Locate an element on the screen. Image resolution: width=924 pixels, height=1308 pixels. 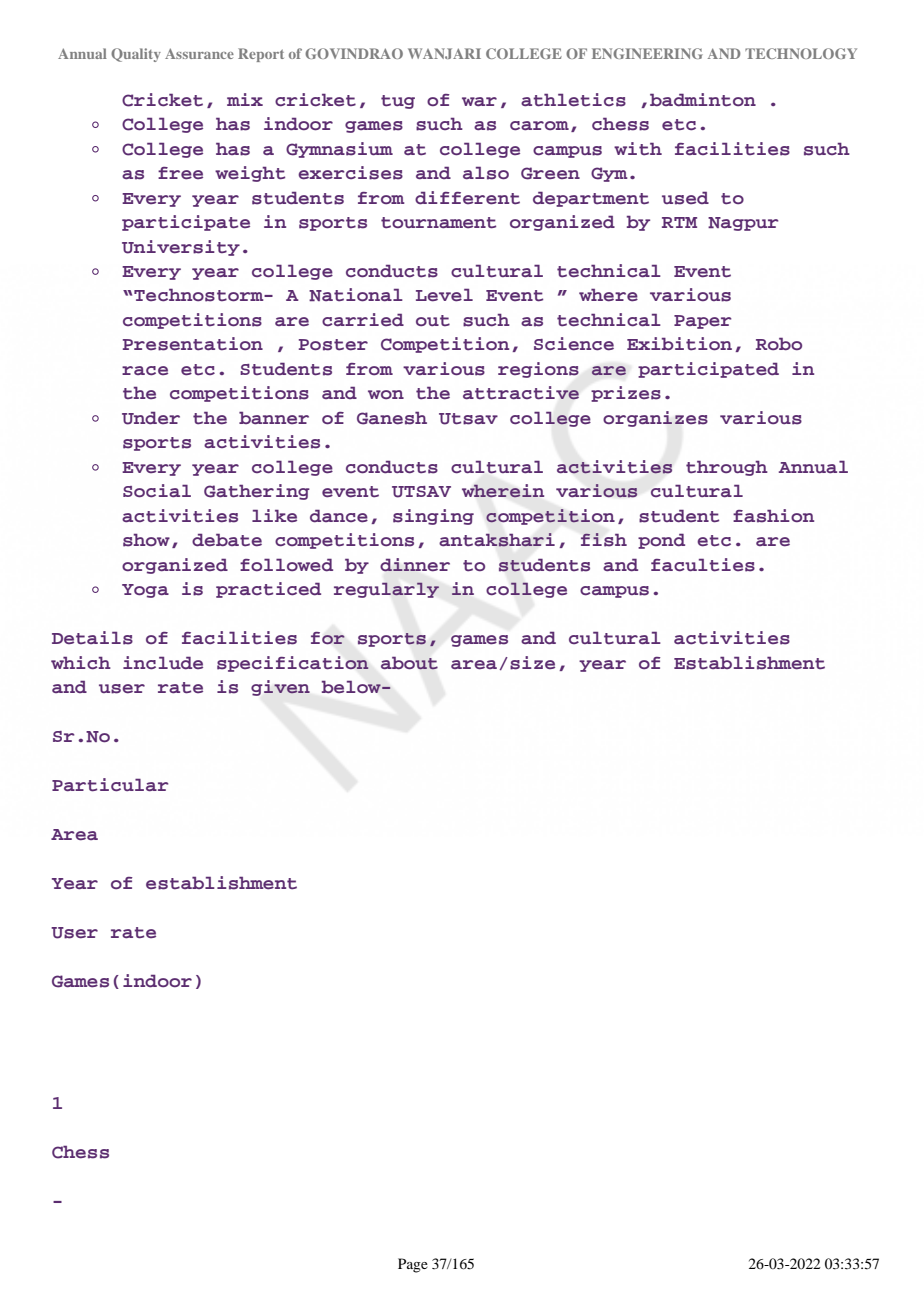
include is located at coordinates (163, 663).
